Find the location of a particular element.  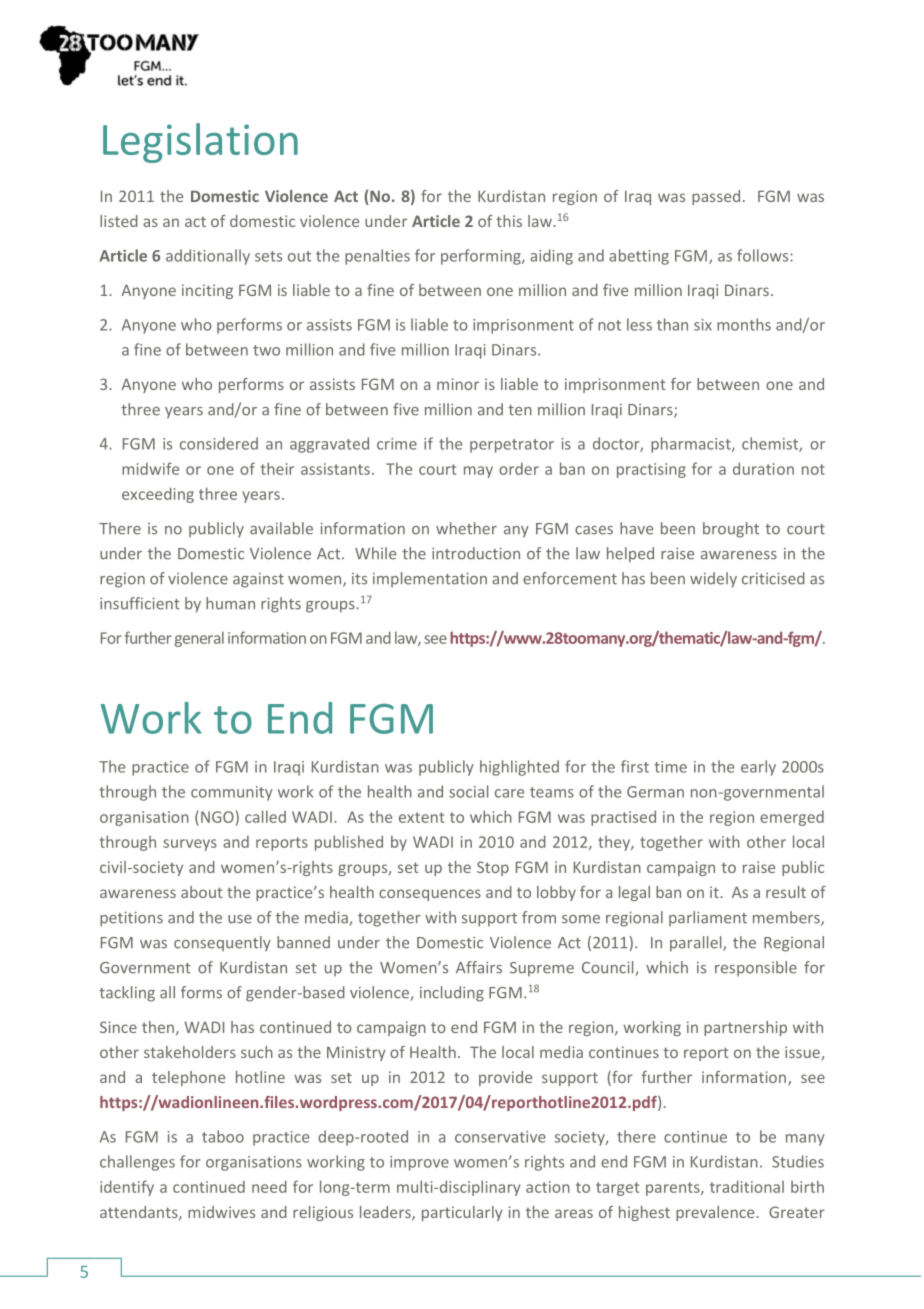

Legislation is located at coordinates (200, 143).
